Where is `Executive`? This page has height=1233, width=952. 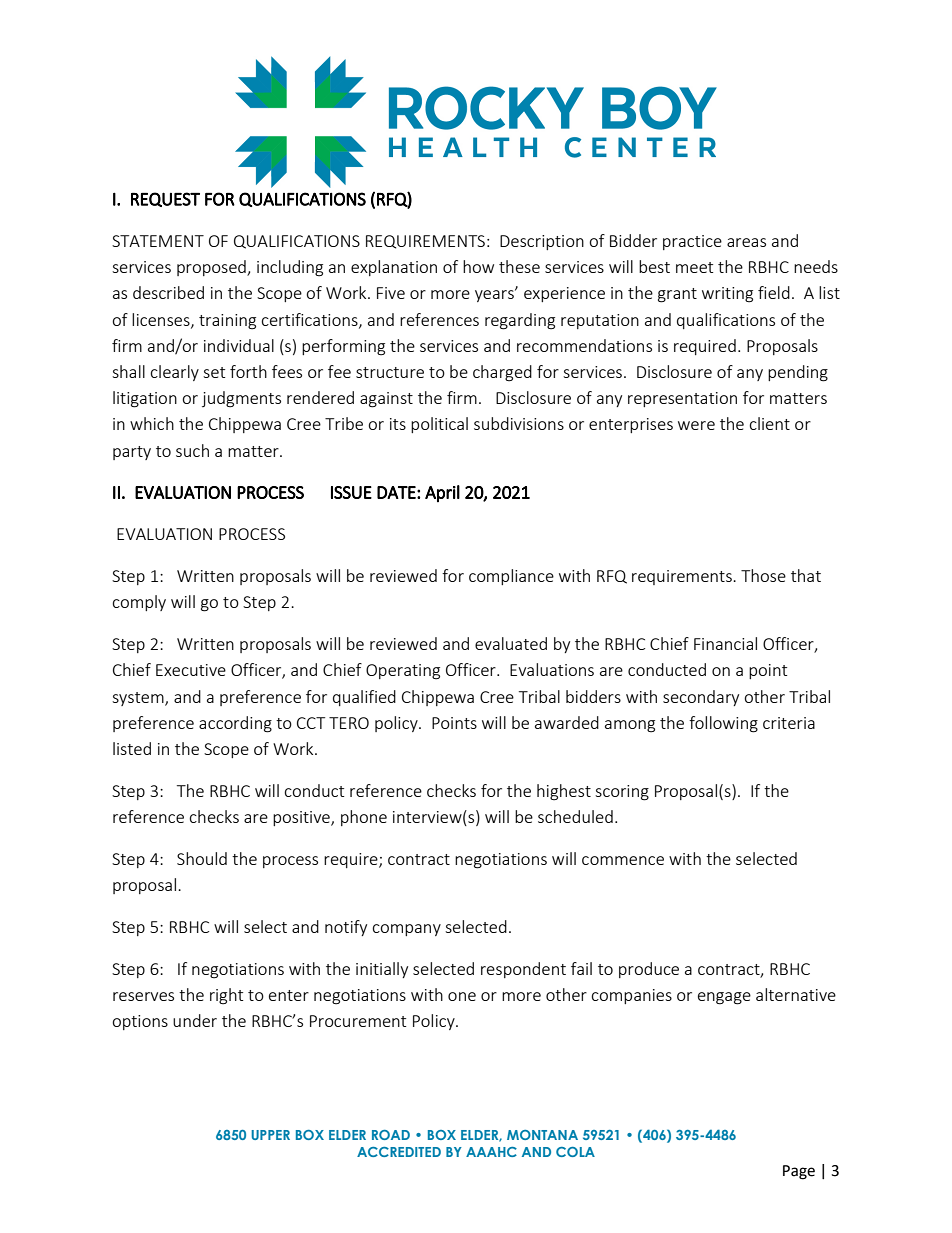 Executive is located at coordinates (191, 670).
